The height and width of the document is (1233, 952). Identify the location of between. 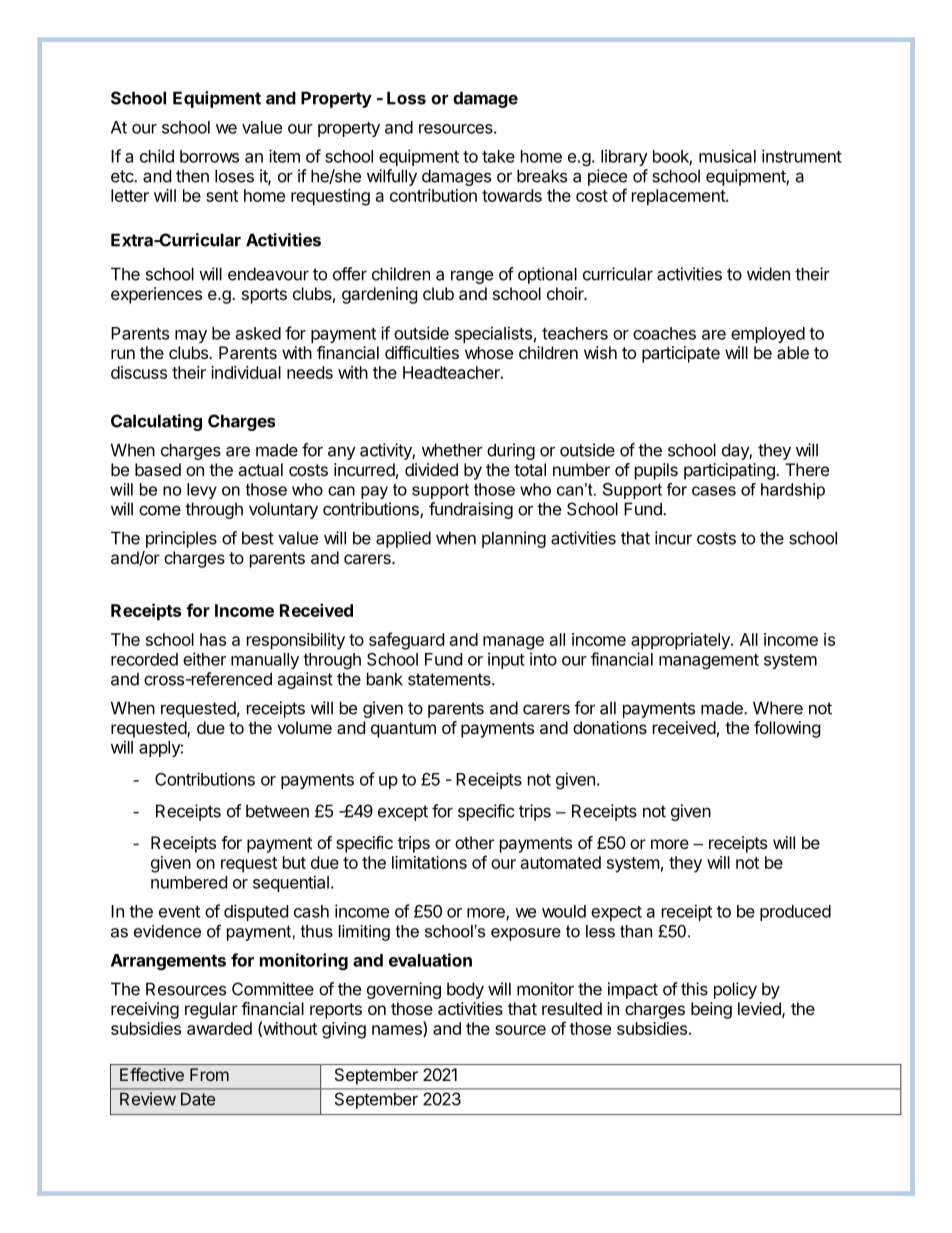
(277, 811).
